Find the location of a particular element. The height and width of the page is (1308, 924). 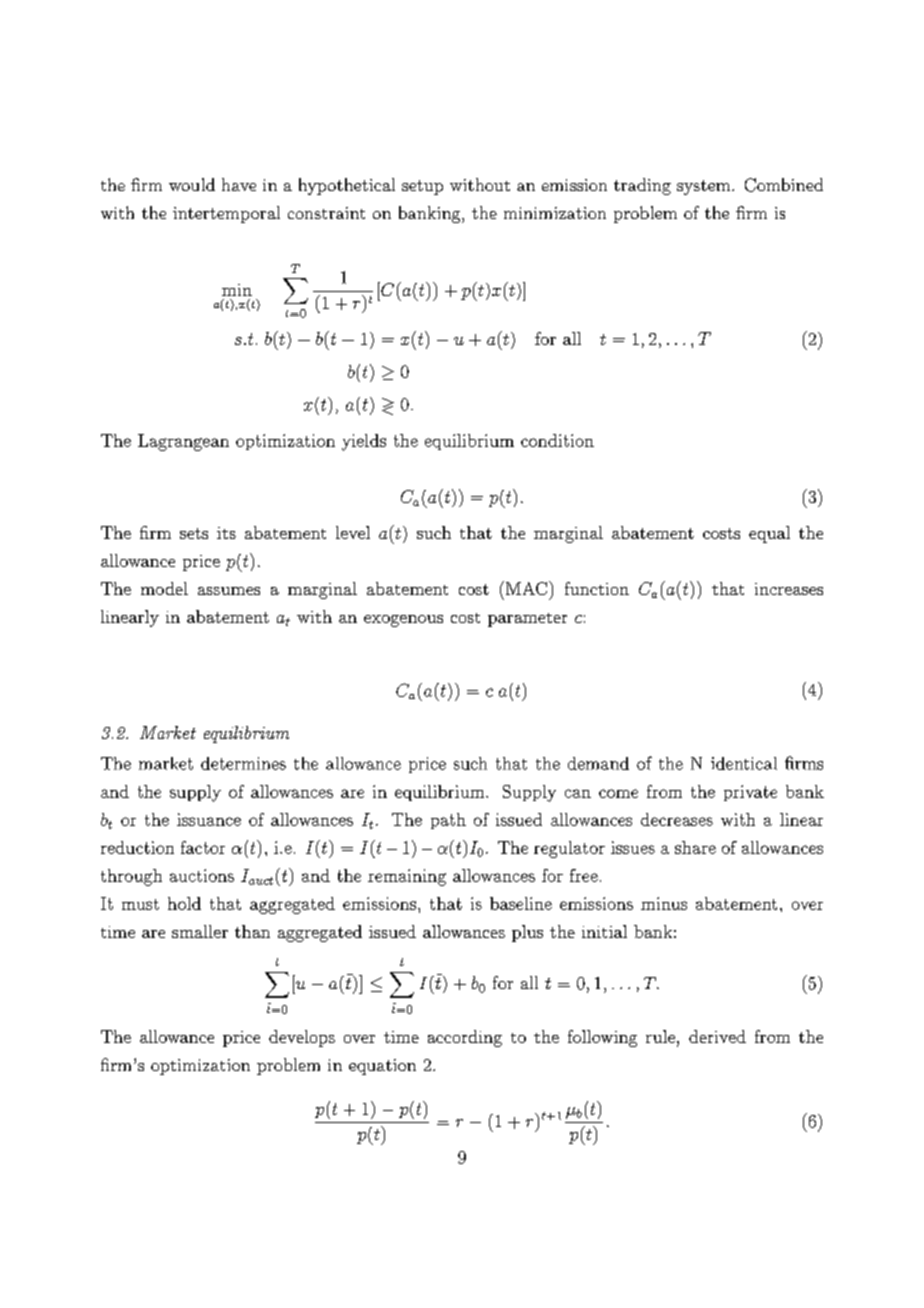

according is located at coordinates (465, 1038).
